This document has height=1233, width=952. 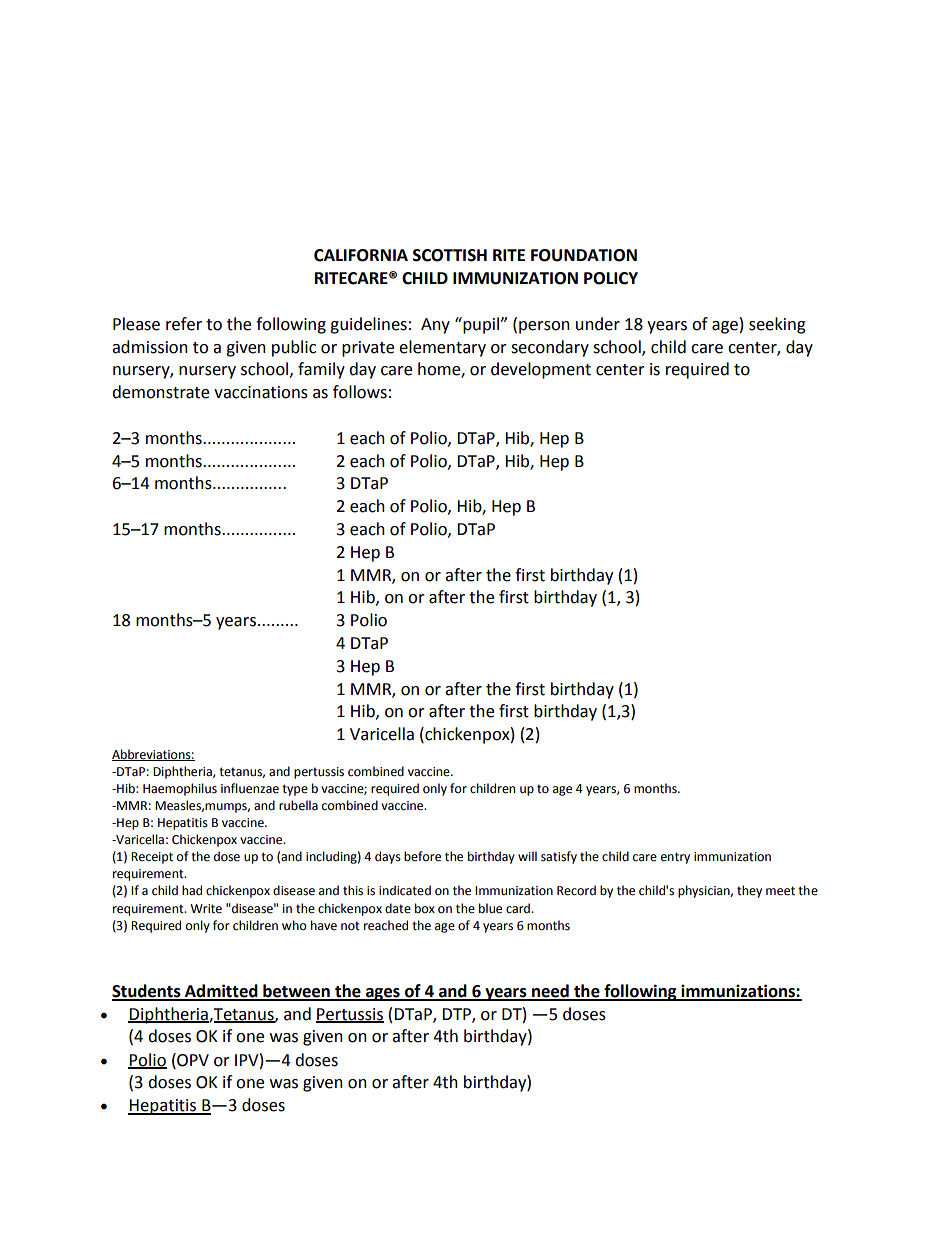 I want to click on SCOTTISH, so click(x=450, y=255).
